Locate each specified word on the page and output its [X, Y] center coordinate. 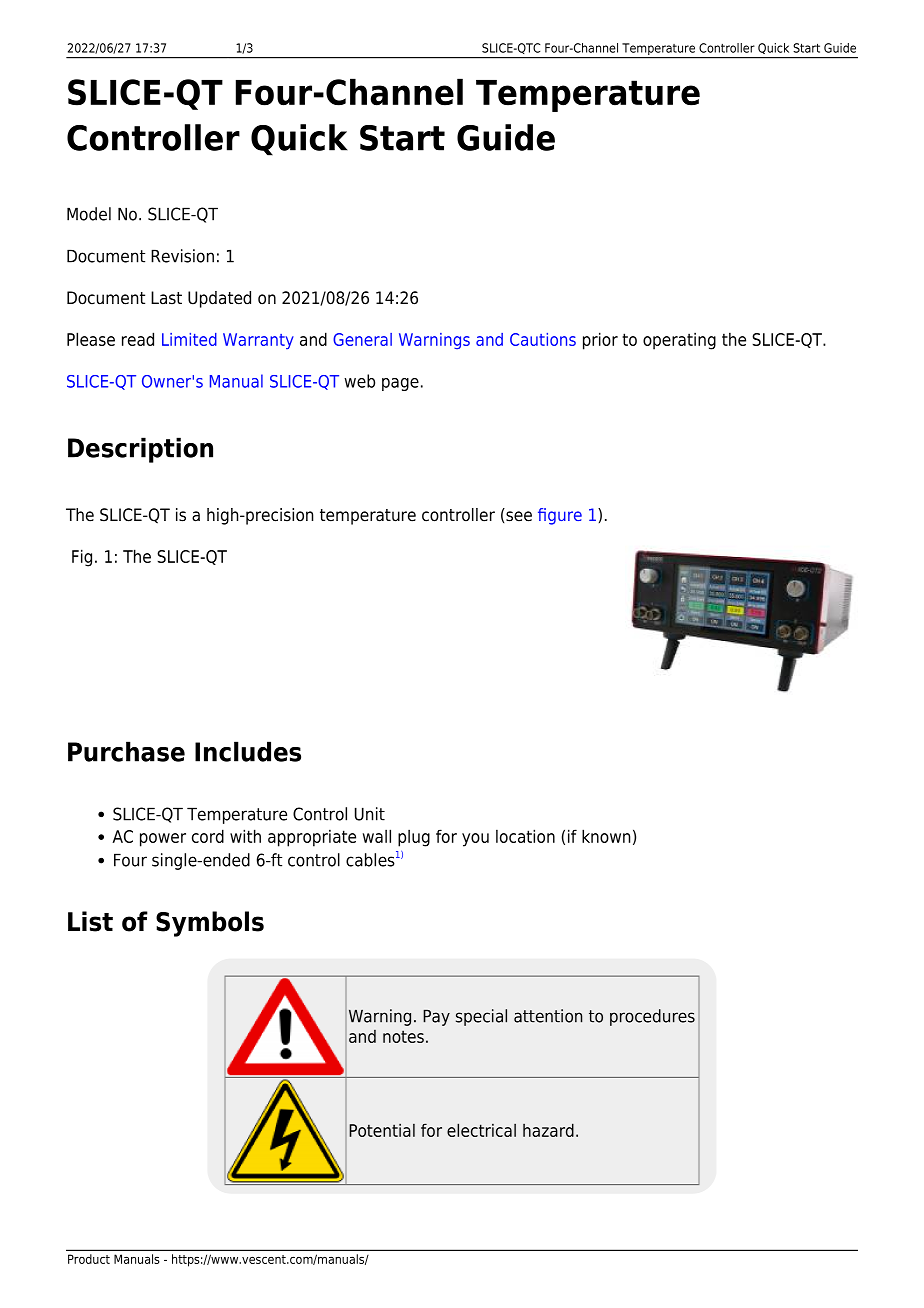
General [362, 339]
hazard [548, 1130]
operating [679, 341]
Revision [182, 256]
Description [140, 450]
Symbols [210, 924]
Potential [382, 1130]
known [606, 836]
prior [600, 341]
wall [377, 836]
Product [89, 1259]
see [519, 516]
